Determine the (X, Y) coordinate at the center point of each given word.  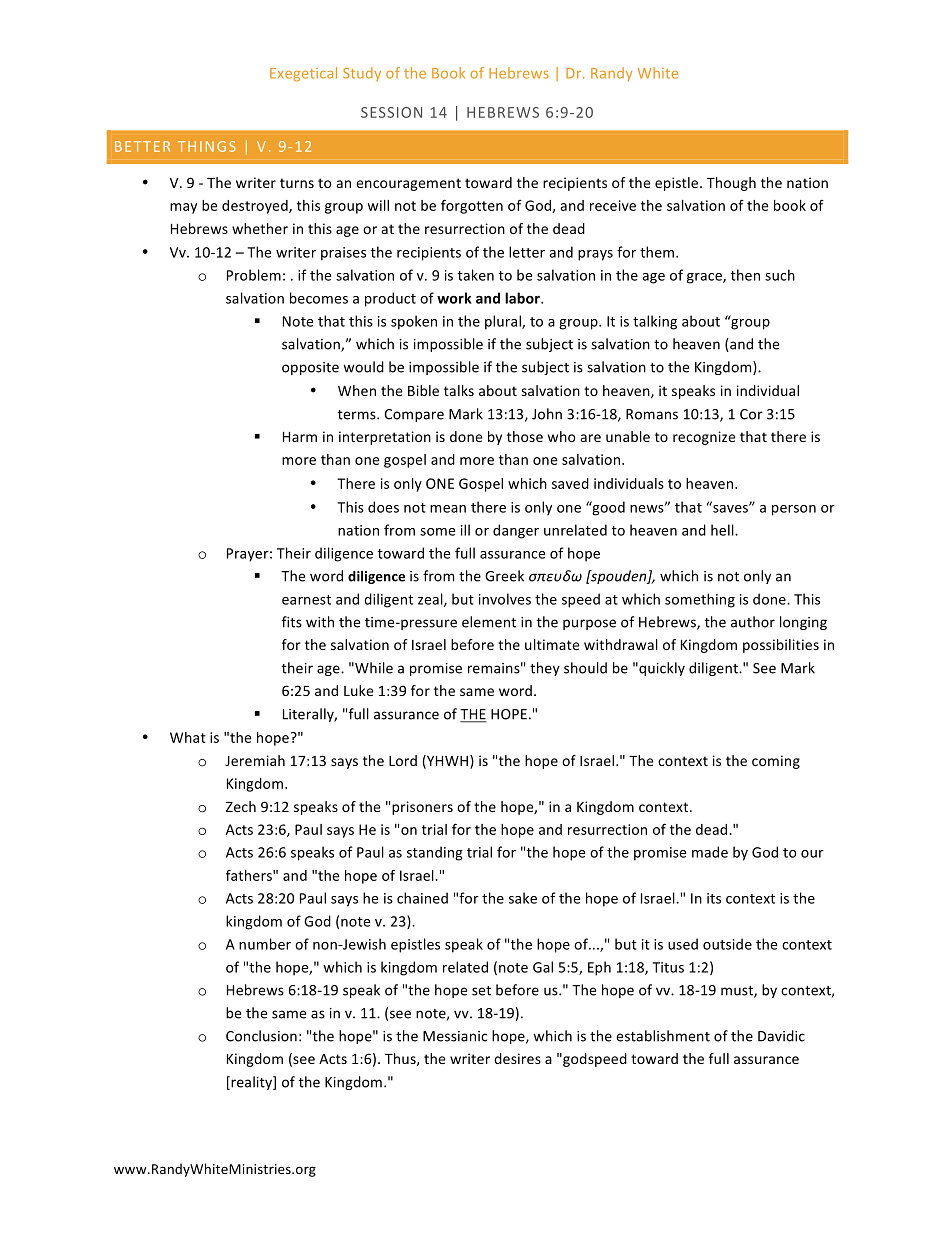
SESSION (391, 112)
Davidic (781, 1036)
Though (731, 184)
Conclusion (261, 1036)
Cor (751, 414)
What (188, 737)
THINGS (207, 146)
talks (459, 390)
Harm (300, 437)
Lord (403, 760)
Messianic (455, 1036)
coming (776, 762)
